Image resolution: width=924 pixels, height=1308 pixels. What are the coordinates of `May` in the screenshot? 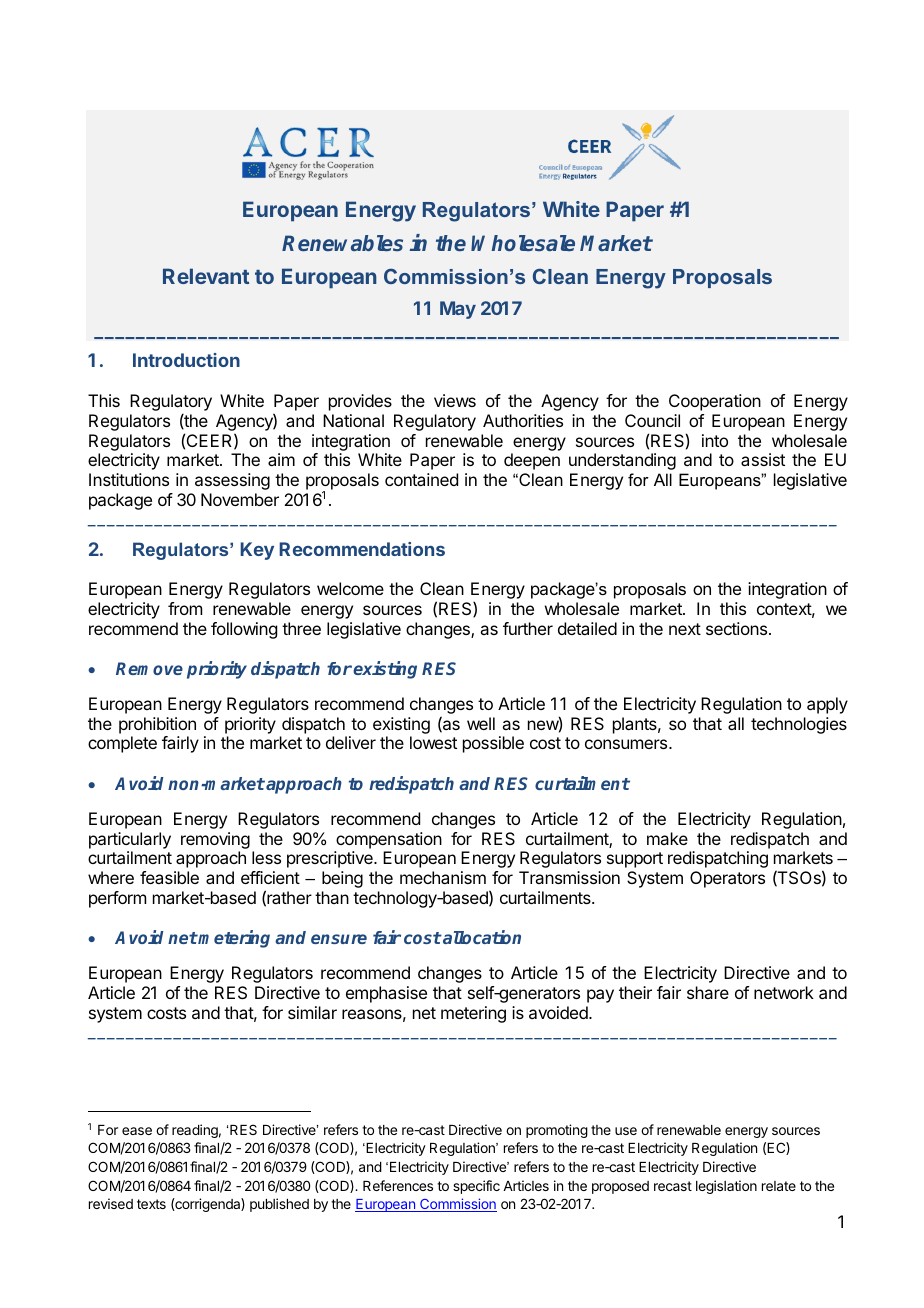 It's located at (458, 310).
